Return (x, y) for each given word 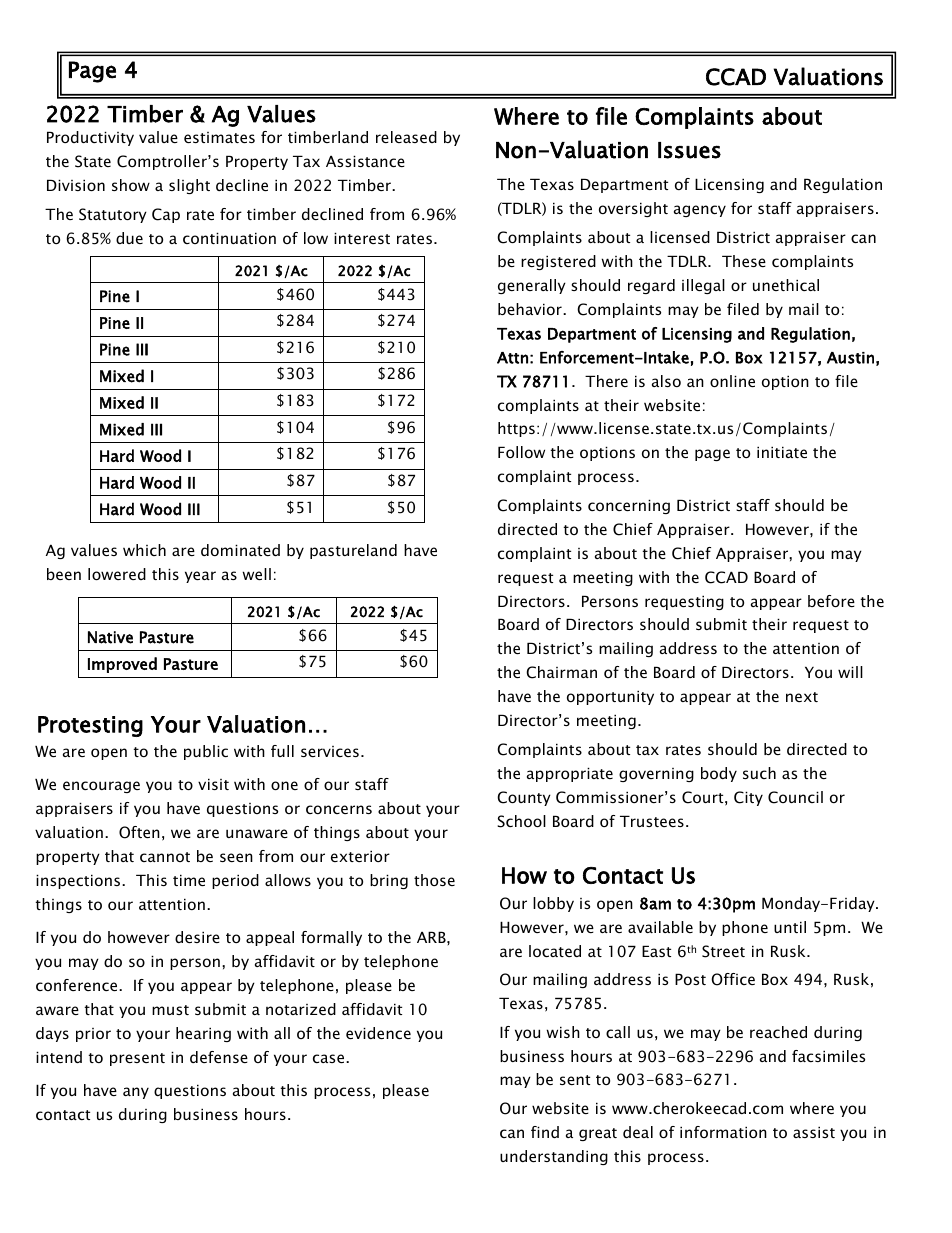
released (406, 137)
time (189, 880)
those (434, 880)
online (732, 381)
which (144, 550)
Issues (689, 150)
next (802, 697)
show (131, 185)
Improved (122, 665)
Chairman (561, 672)
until (790, 927)
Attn (512, 358)
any (136, 1093)
